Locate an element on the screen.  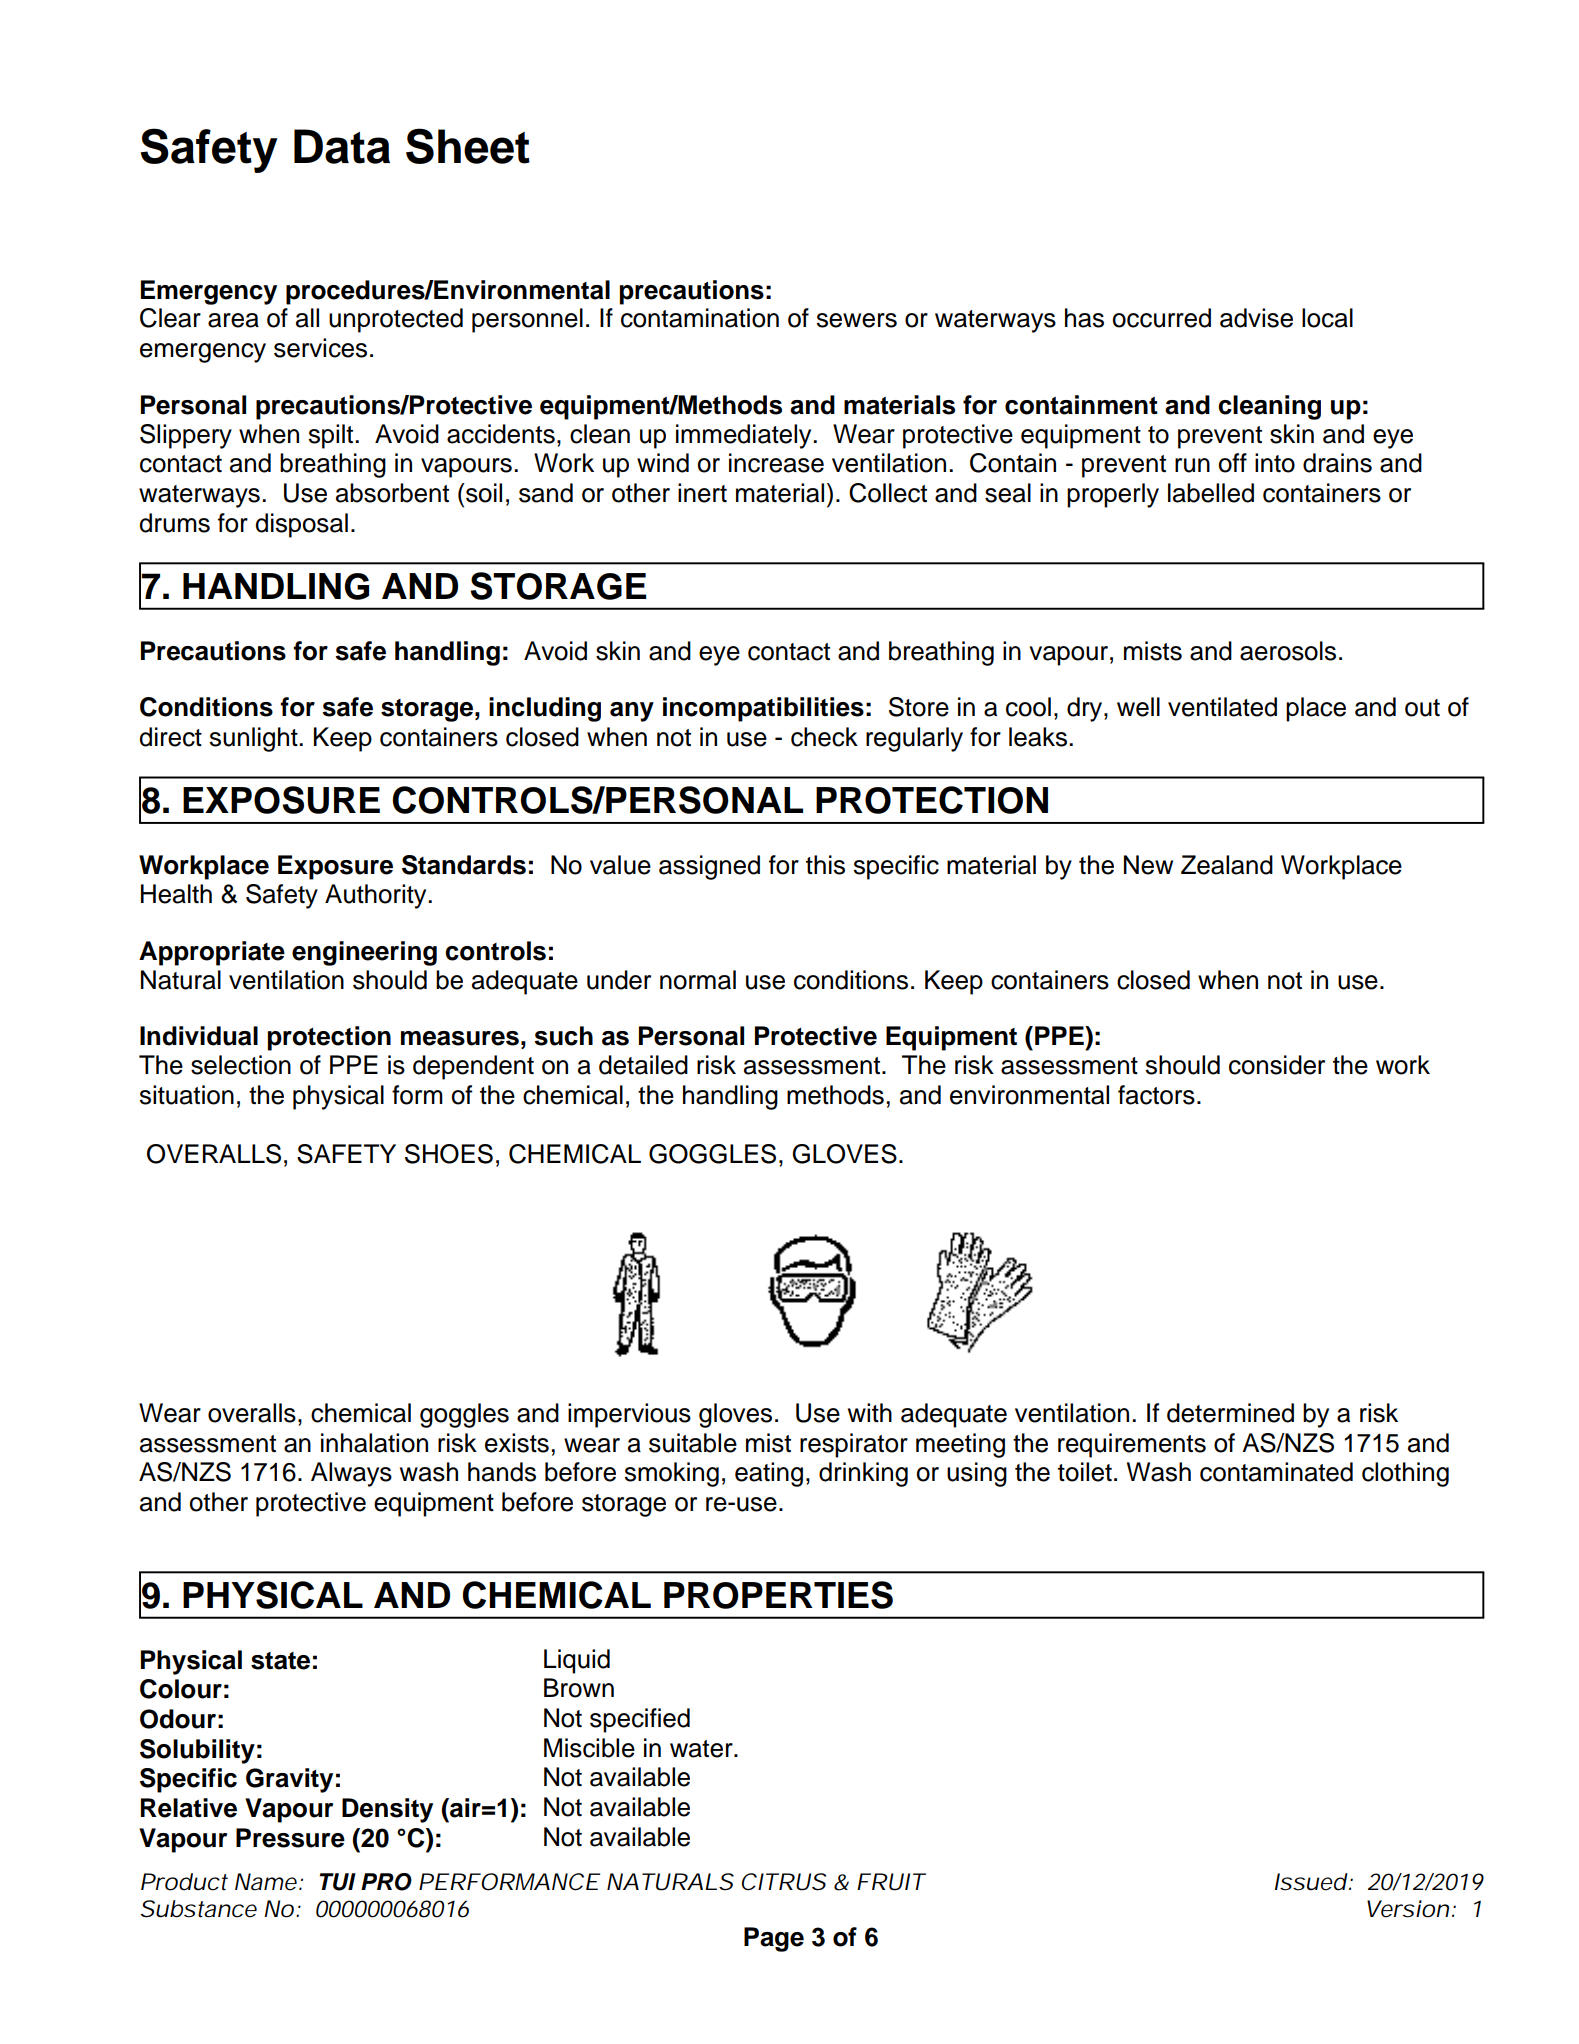
selection is located at coordinates (241, 1065).
